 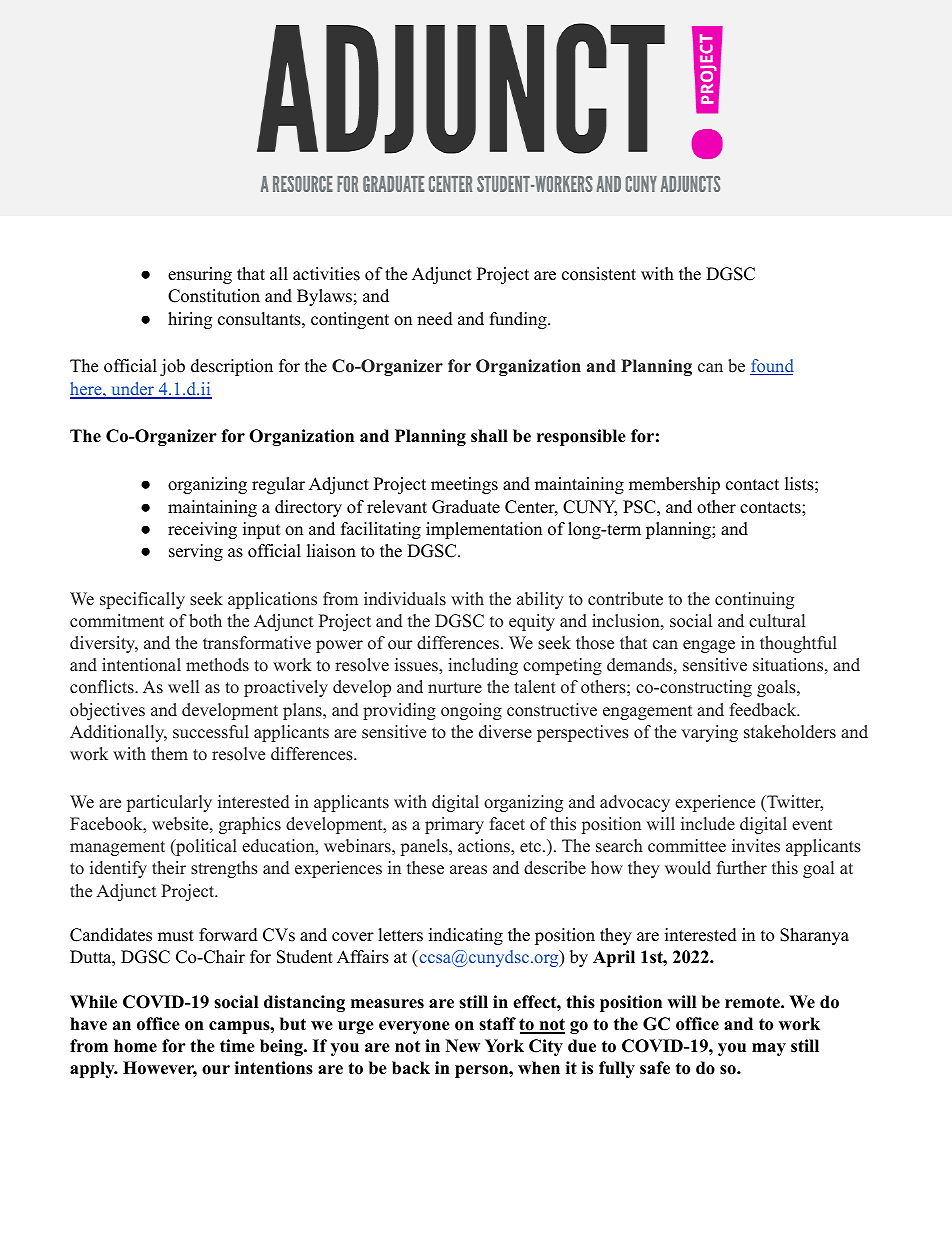 I want to click on consistent, so click(x=599, y=274).
